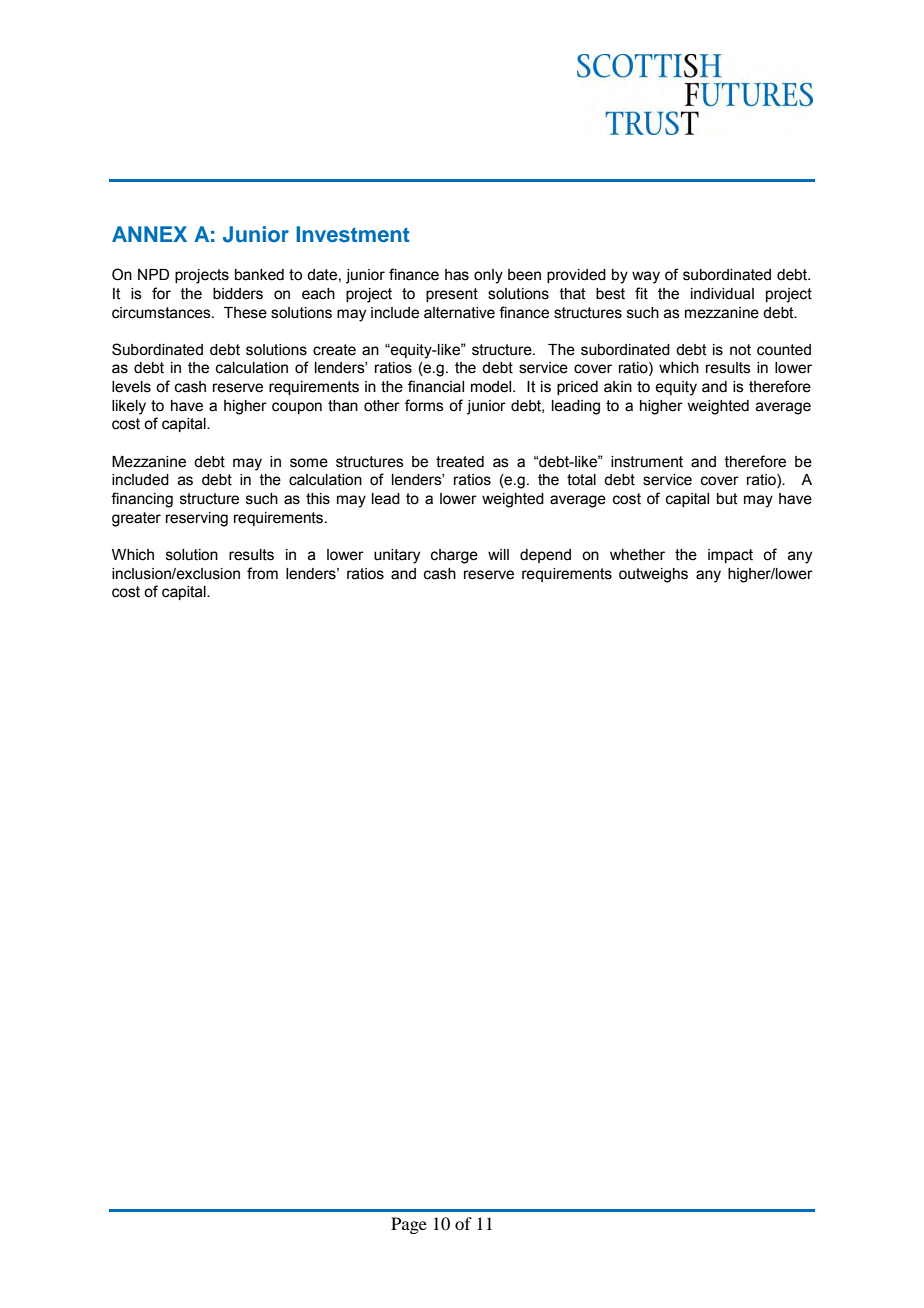 The width and height of the document is (924, 1308). I want to click on impact, so click(730, 556).
